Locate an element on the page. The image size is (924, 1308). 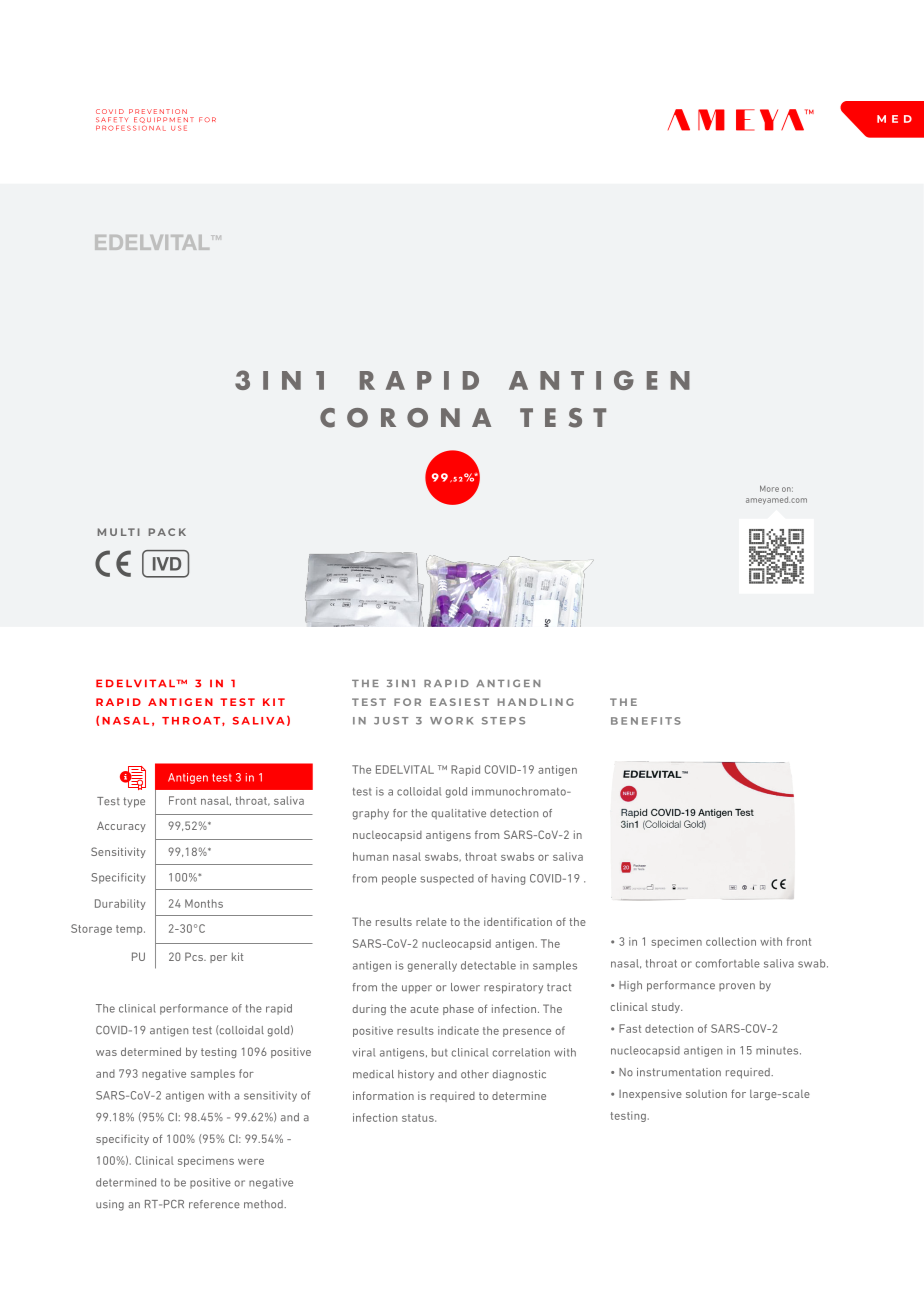
EASIEST is located at coordinates (459, 702).
